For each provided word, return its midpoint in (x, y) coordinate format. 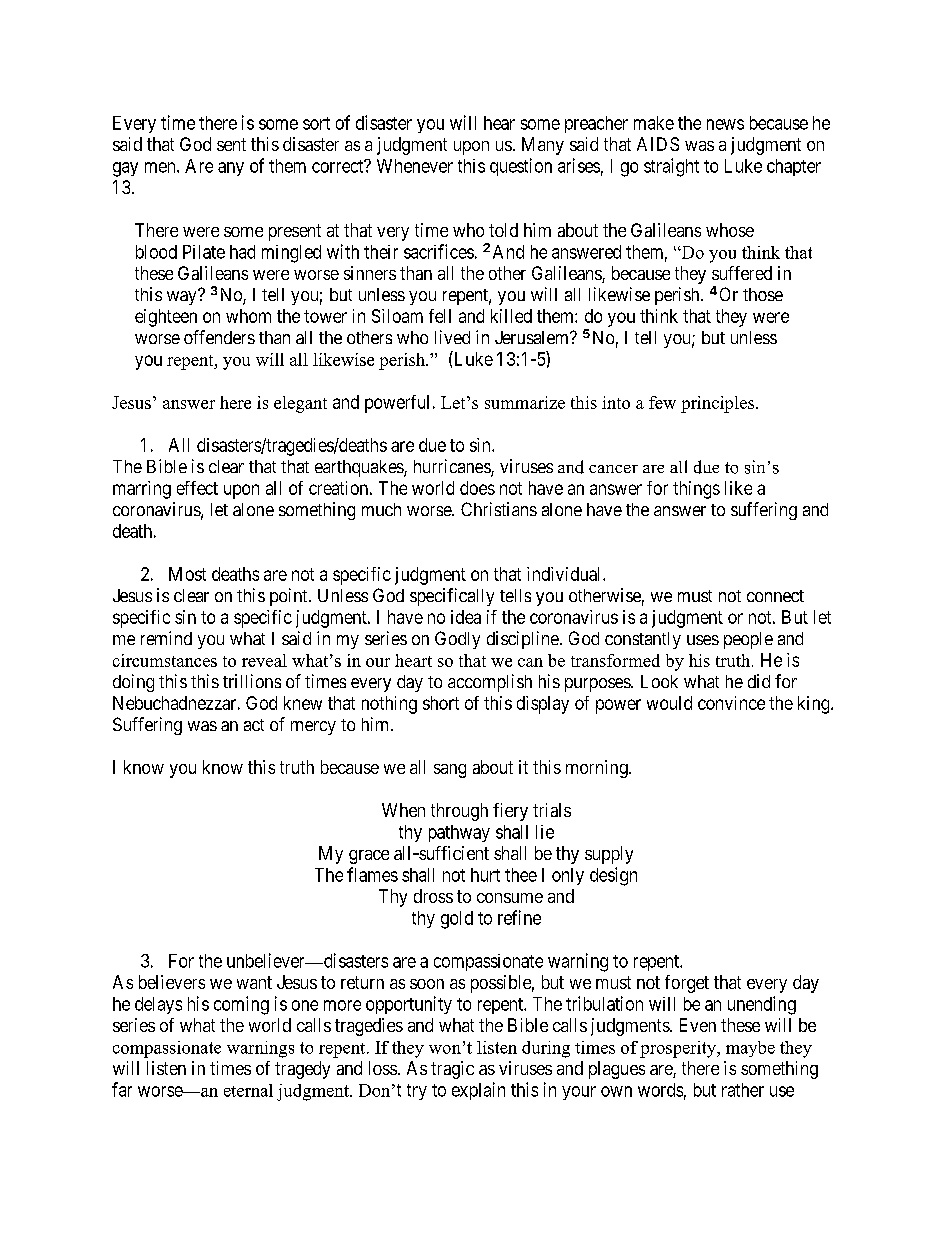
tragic (452, 1070)
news (725, 124)
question (521, 167)
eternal (248, 1090)
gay (125, 169)
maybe (750, 1049)
